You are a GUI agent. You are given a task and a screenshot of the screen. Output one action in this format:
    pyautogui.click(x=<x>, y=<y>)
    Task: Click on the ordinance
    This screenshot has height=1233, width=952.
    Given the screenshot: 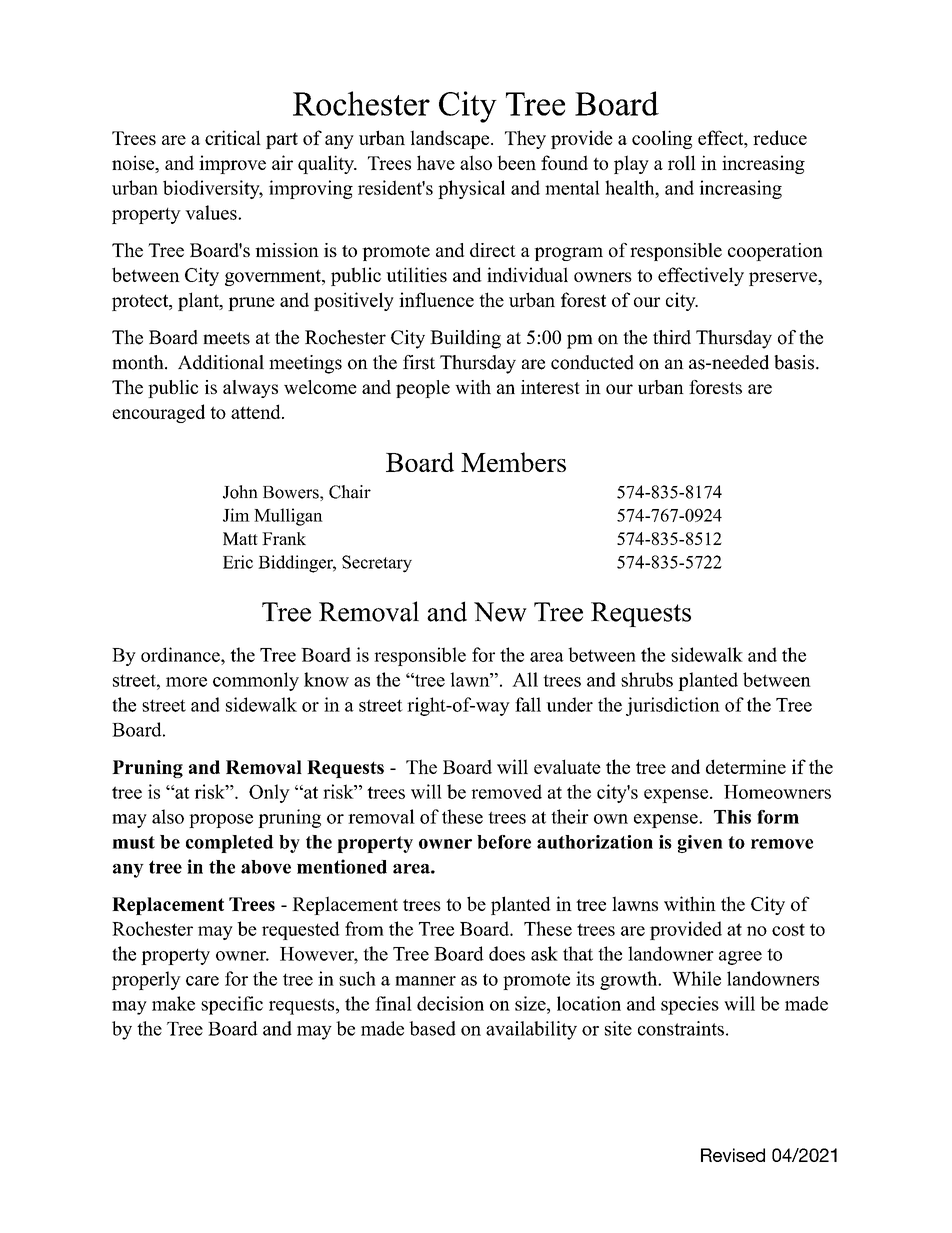 What is the action you would take?
    pyautogui.click(x=181, y=654)
